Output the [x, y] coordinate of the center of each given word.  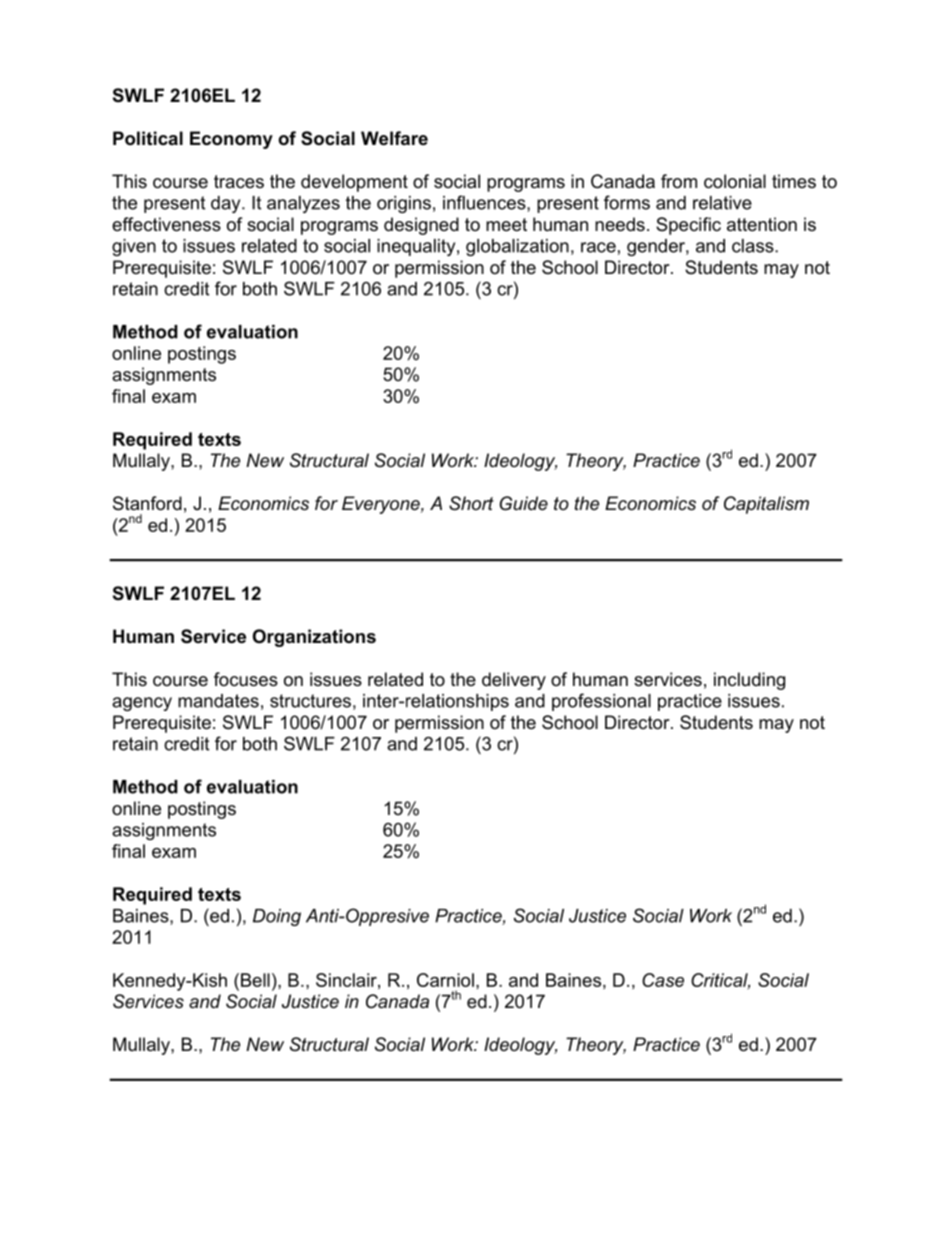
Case [663, 980]
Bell [255, 980]
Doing [277, 917]
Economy [231, 140]
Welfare [394, 138]
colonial [735, 181]
